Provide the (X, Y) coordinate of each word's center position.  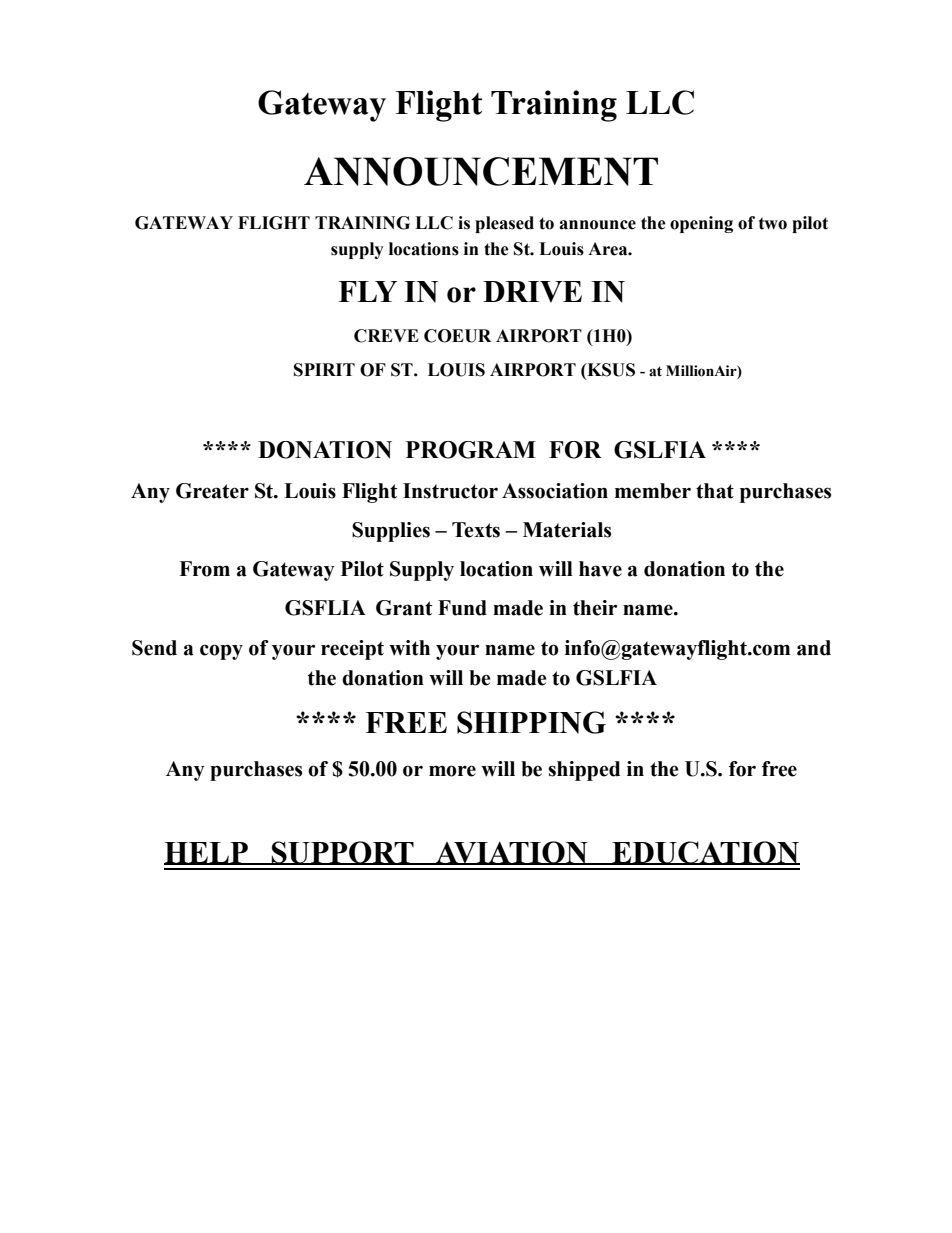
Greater (212, 491)
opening (701, 224)
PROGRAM (471, 450)
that (715, 491)
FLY (368, 291)
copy (221, 652)
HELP (207, 853)
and (814, 648)
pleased (504, 224)
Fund (462, 608)
